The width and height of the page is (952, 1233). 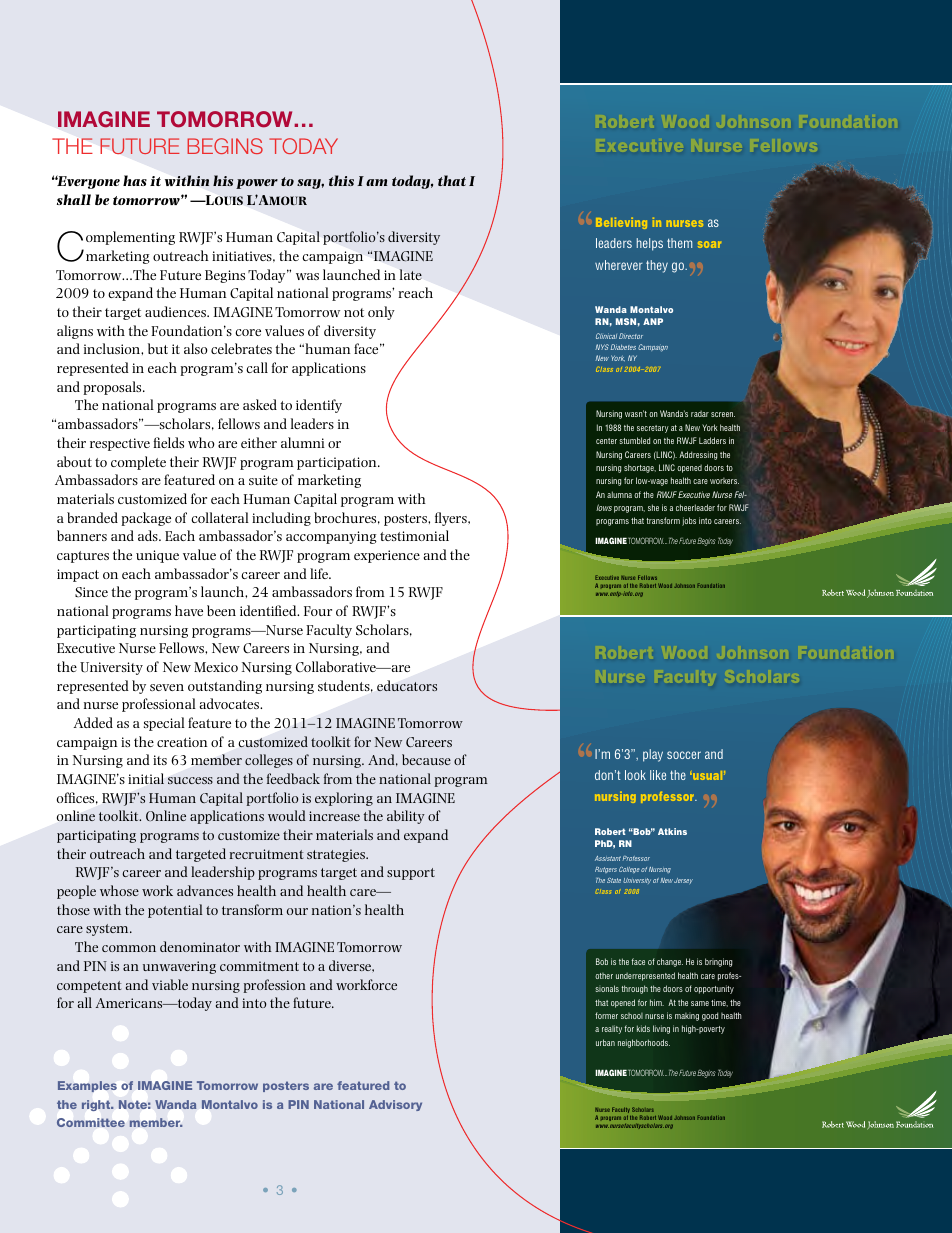 What do you see at coordinates (407, 685) in the page?
I see `educators` at bounding box center [407, 685].
